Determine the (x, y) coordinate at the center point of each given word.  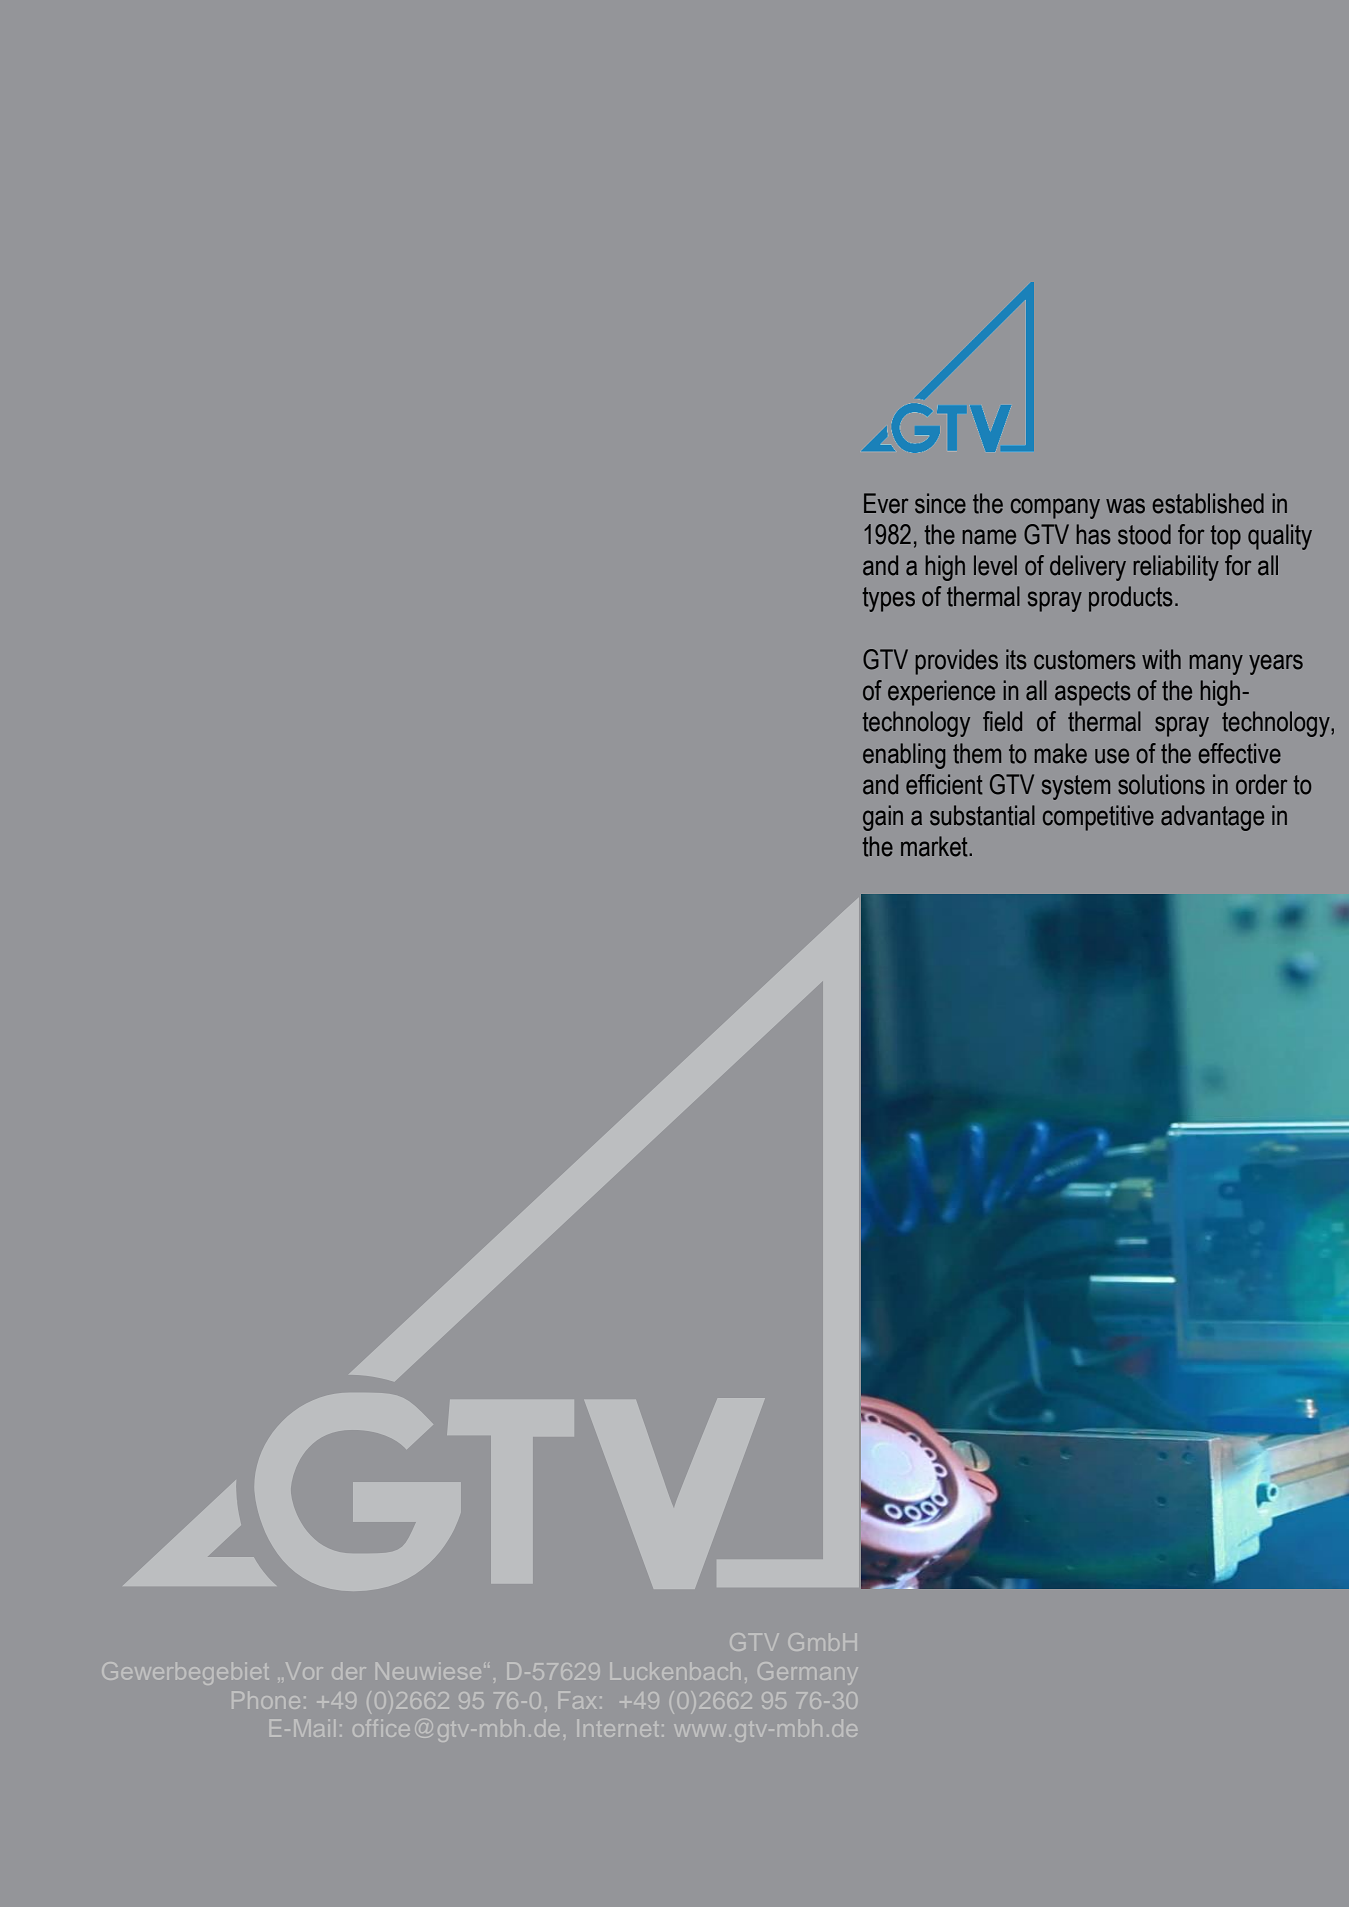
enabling (904, 756)
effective (1240, 753)
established (1208, 503)
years (1276, 664)
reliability (1176, 568)
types (889, 599)
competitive (1098, 818)
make (1061, 753)
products (1131, 599)
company (1055, 508)
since (940, 503)
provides (957, 662)
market (935, 846)
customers (1085, 660)
